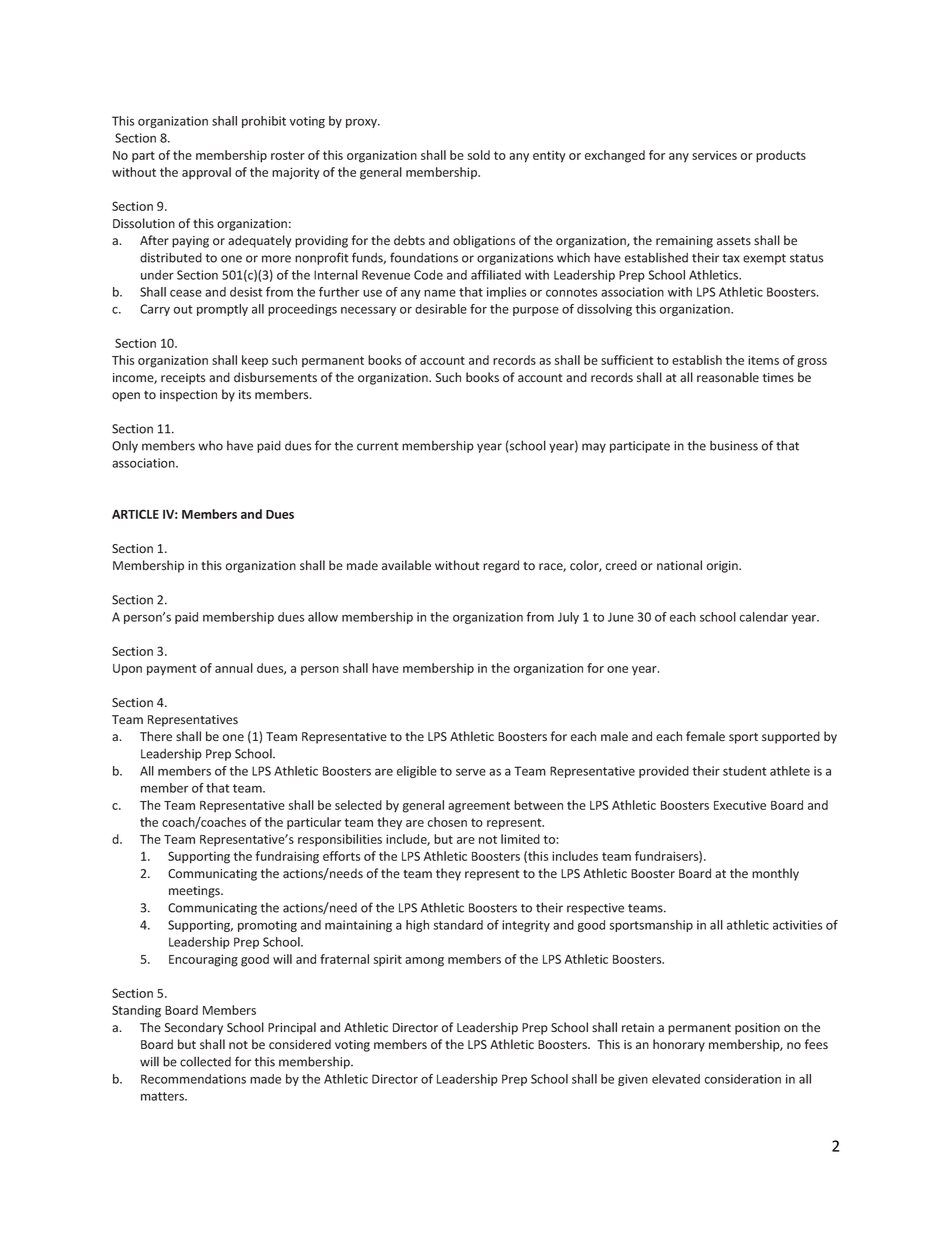 The height and width of the screenshot is (1233, 952). I want to click on annual, so click(234, 668).
